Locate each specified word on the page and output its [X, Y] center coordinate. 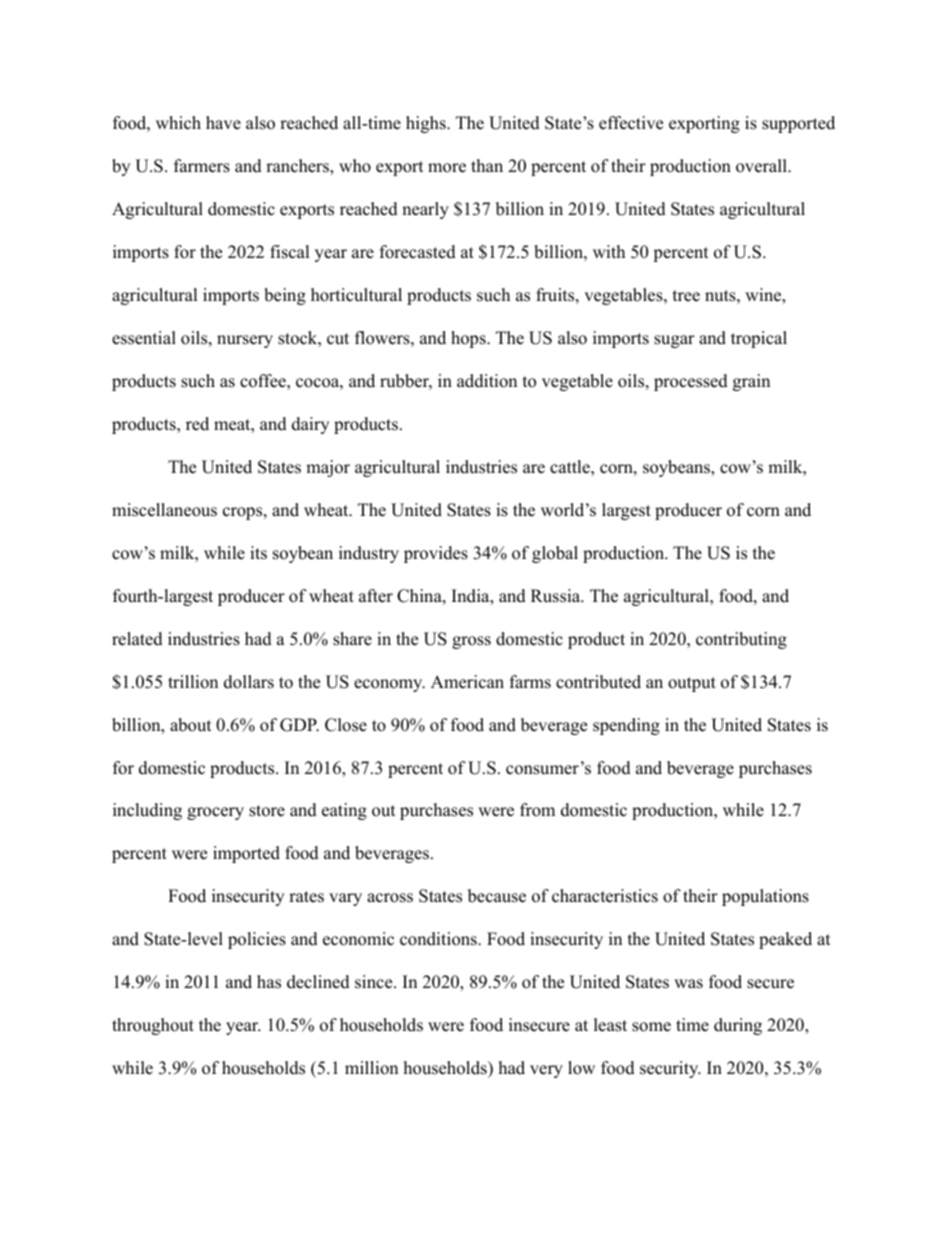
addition [487, 381]
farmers [202, 166]
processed [691, 382]
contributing [741, 640]
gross [471, 642]
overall [762, 166]
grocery [215, 813]
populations [765, 897]
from [537, 810]
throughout [153, 1026]
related [137, 639]
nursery [245, 341]
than [487, 165]
